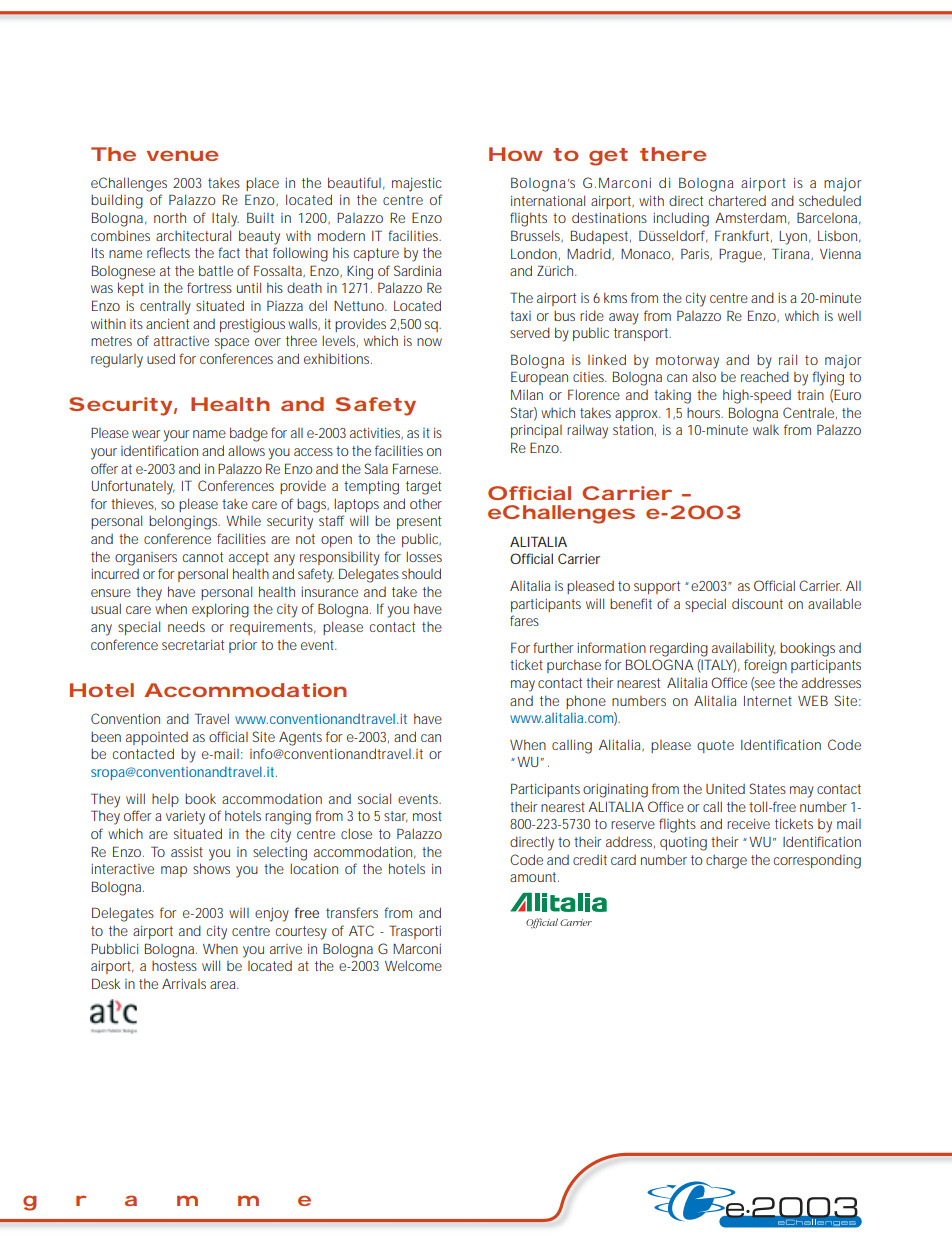 The width and height of the screenshot is (952, 1248). Describe the element at coordinates (750, 217) in the screenshot. I see `Amsterdam` at that location.
